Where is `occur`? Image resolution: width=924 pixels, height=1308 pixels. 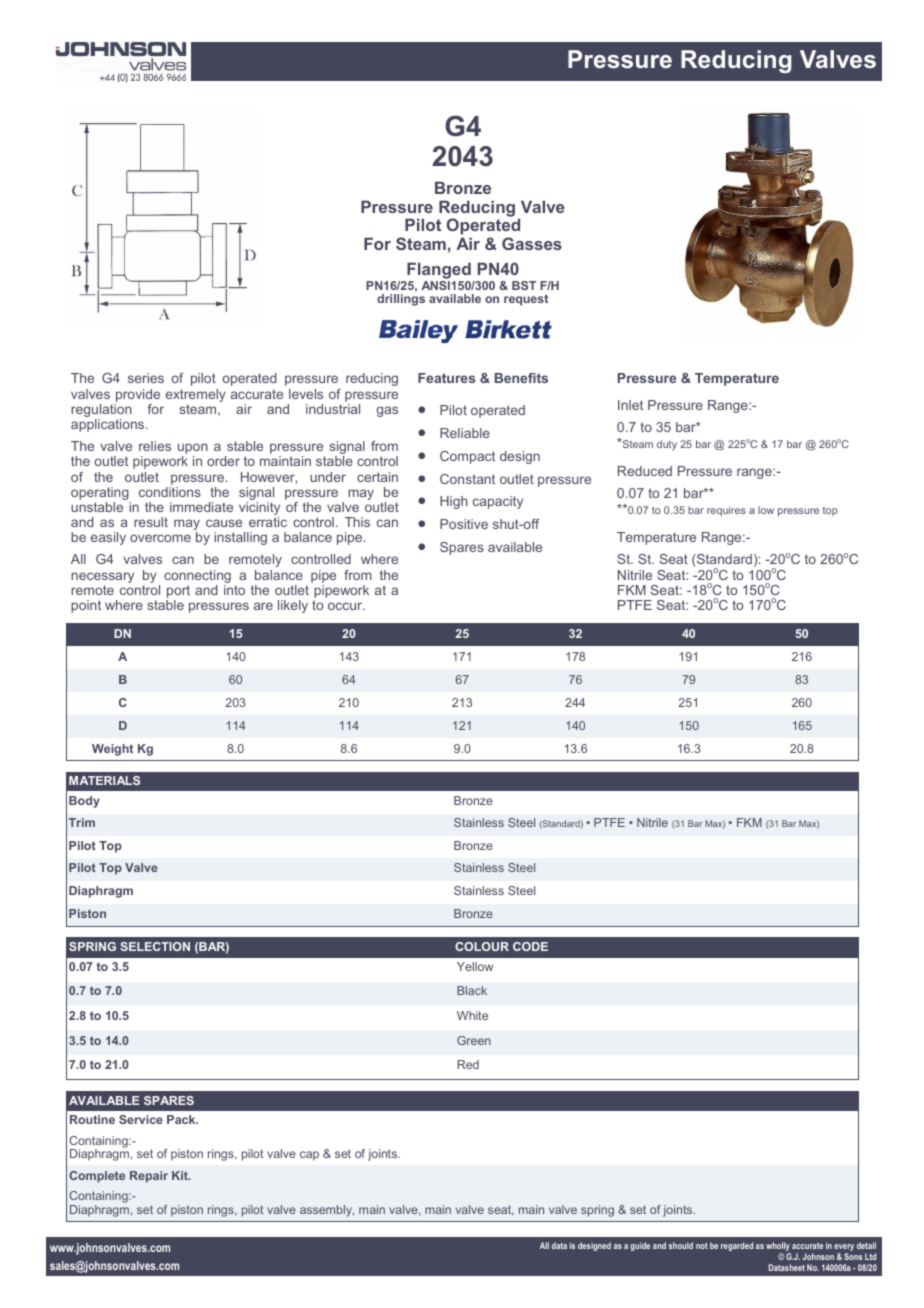
occur is located at coordinates (346, 606).
